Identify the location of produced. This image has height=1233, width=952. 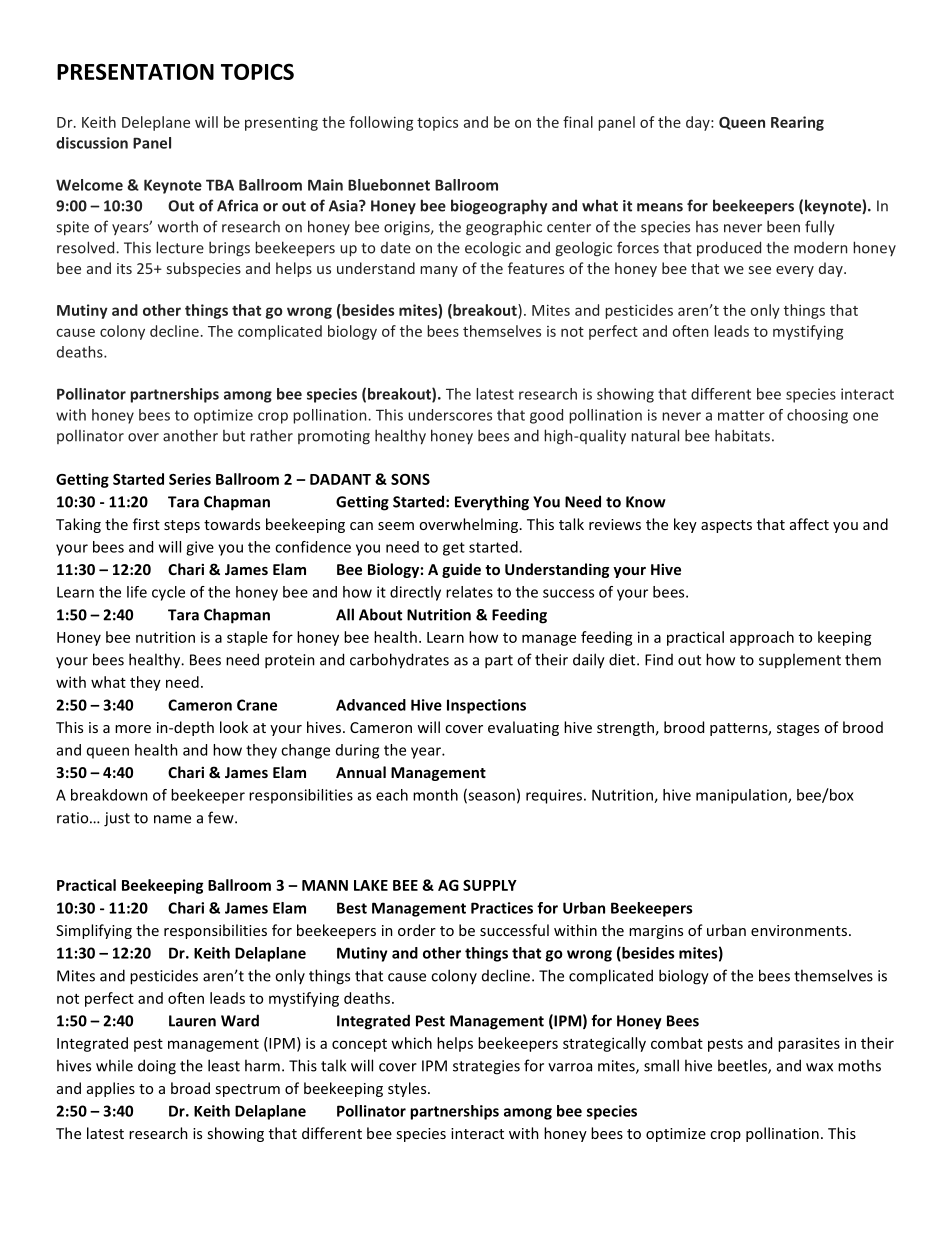
(729, 249).
